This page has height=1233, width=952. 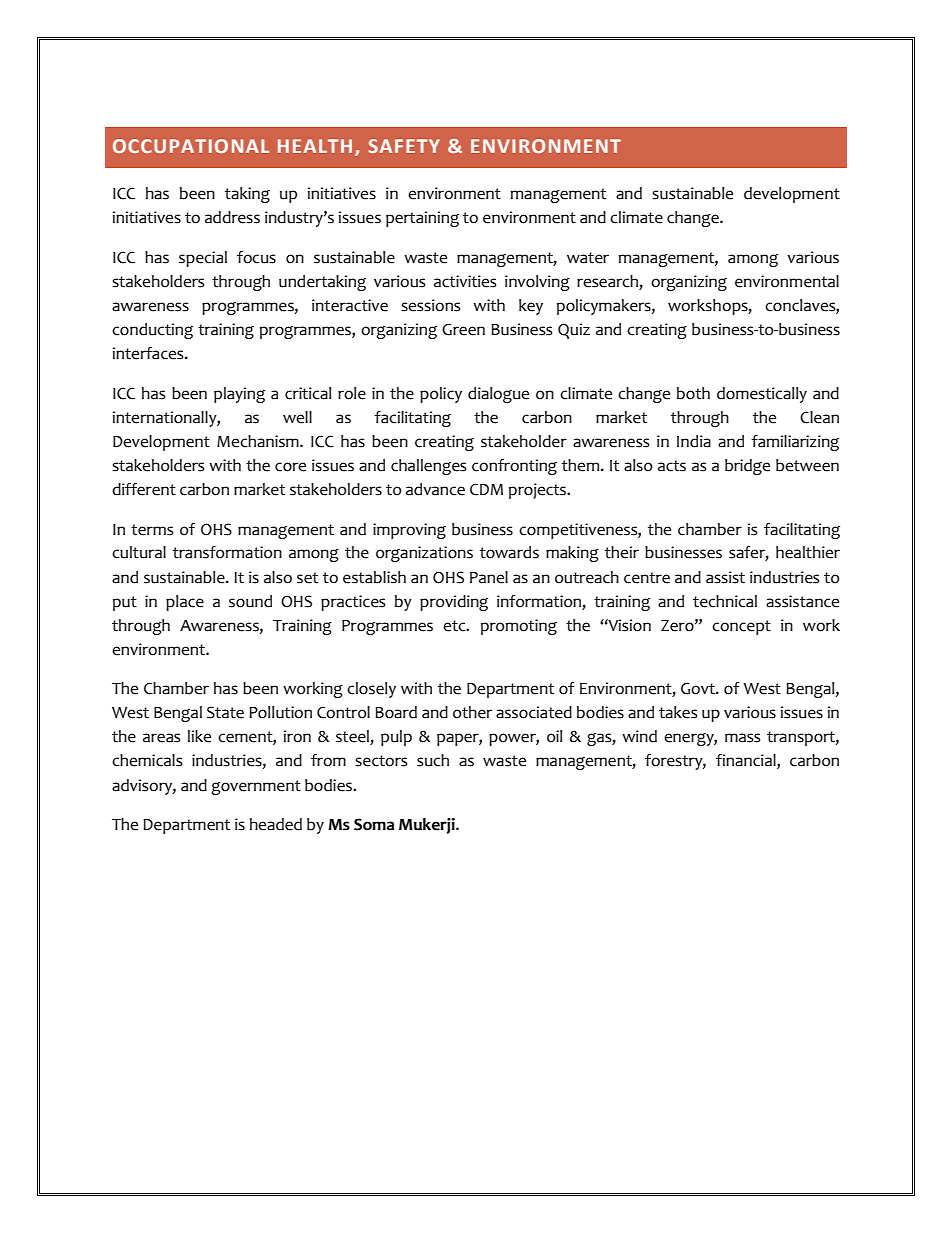 I want to click on government, so click(x=256, y=787).
